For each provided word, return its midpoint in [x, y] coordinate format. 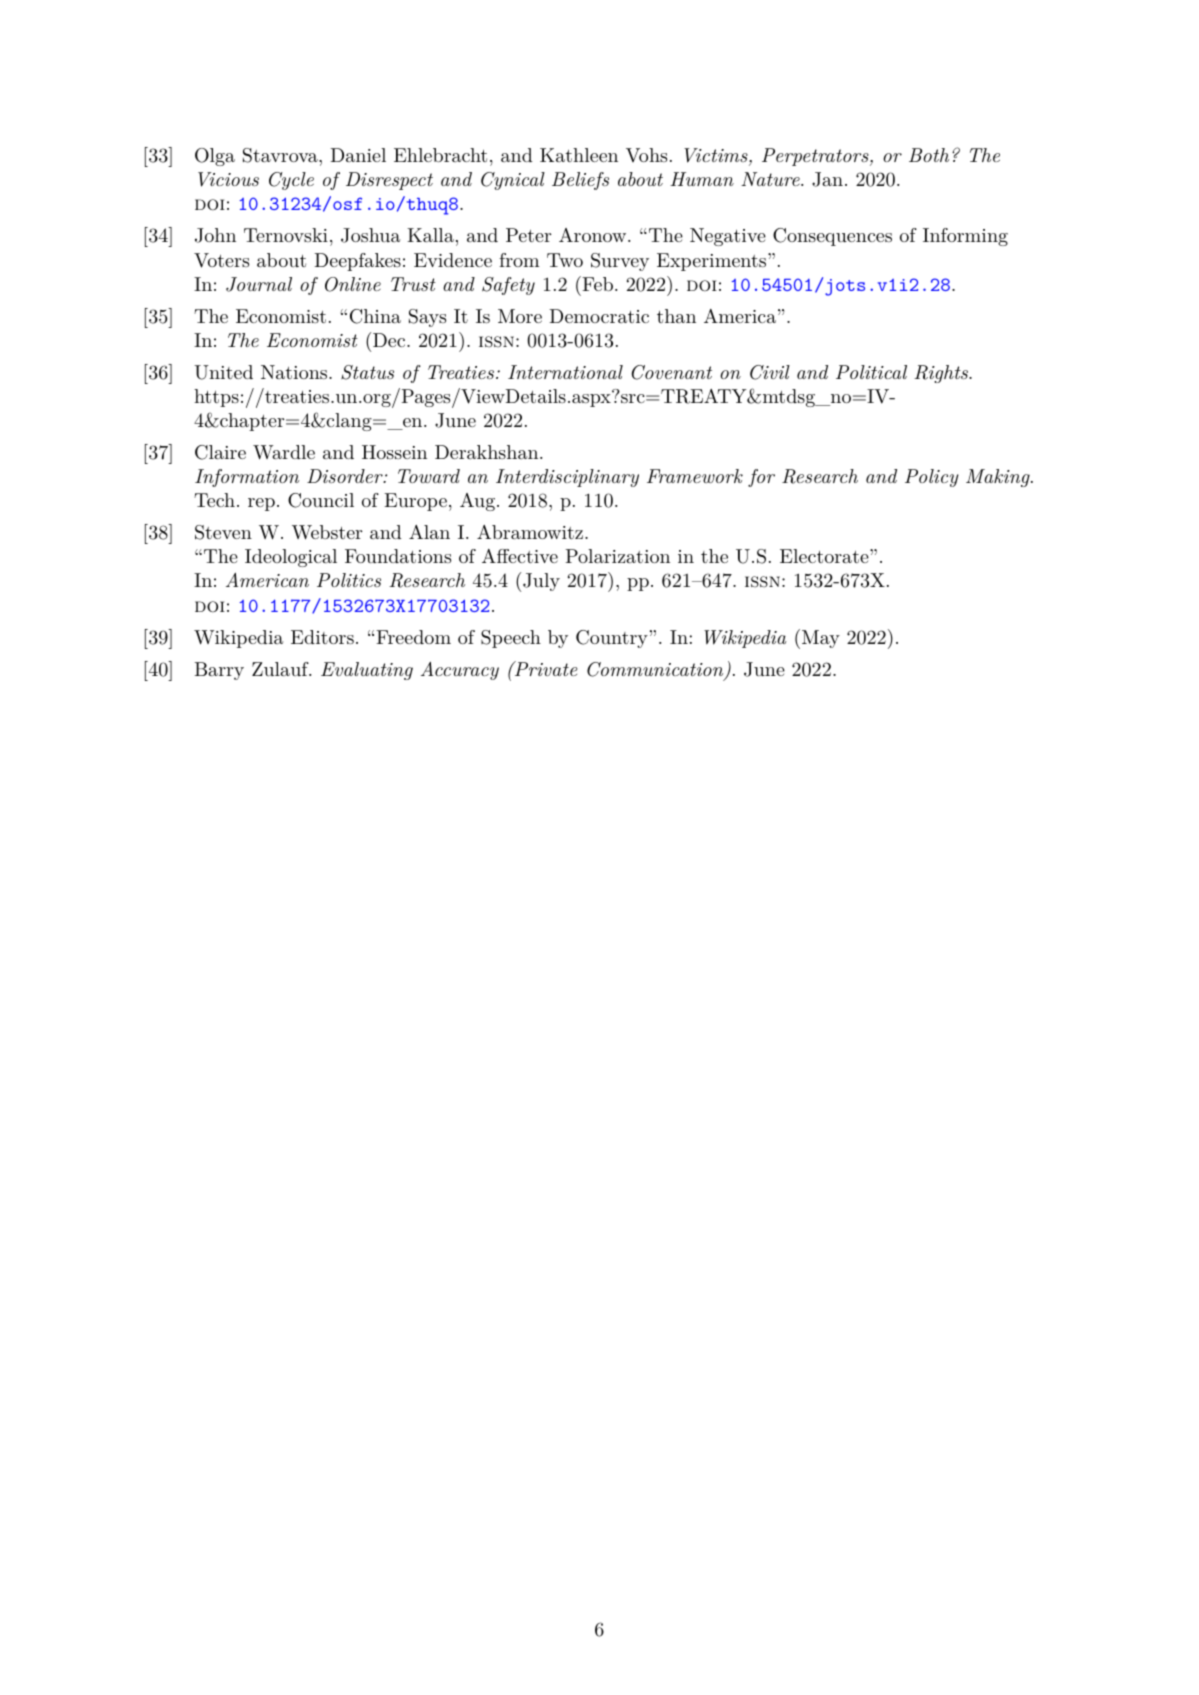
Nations [295, 372]
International [565, 372]
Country [612, 639]
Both [929, 155]
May [821, 639]
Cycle [291, 181]
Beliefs [580, 181]
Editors [322, 637]
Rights [942, 374]
